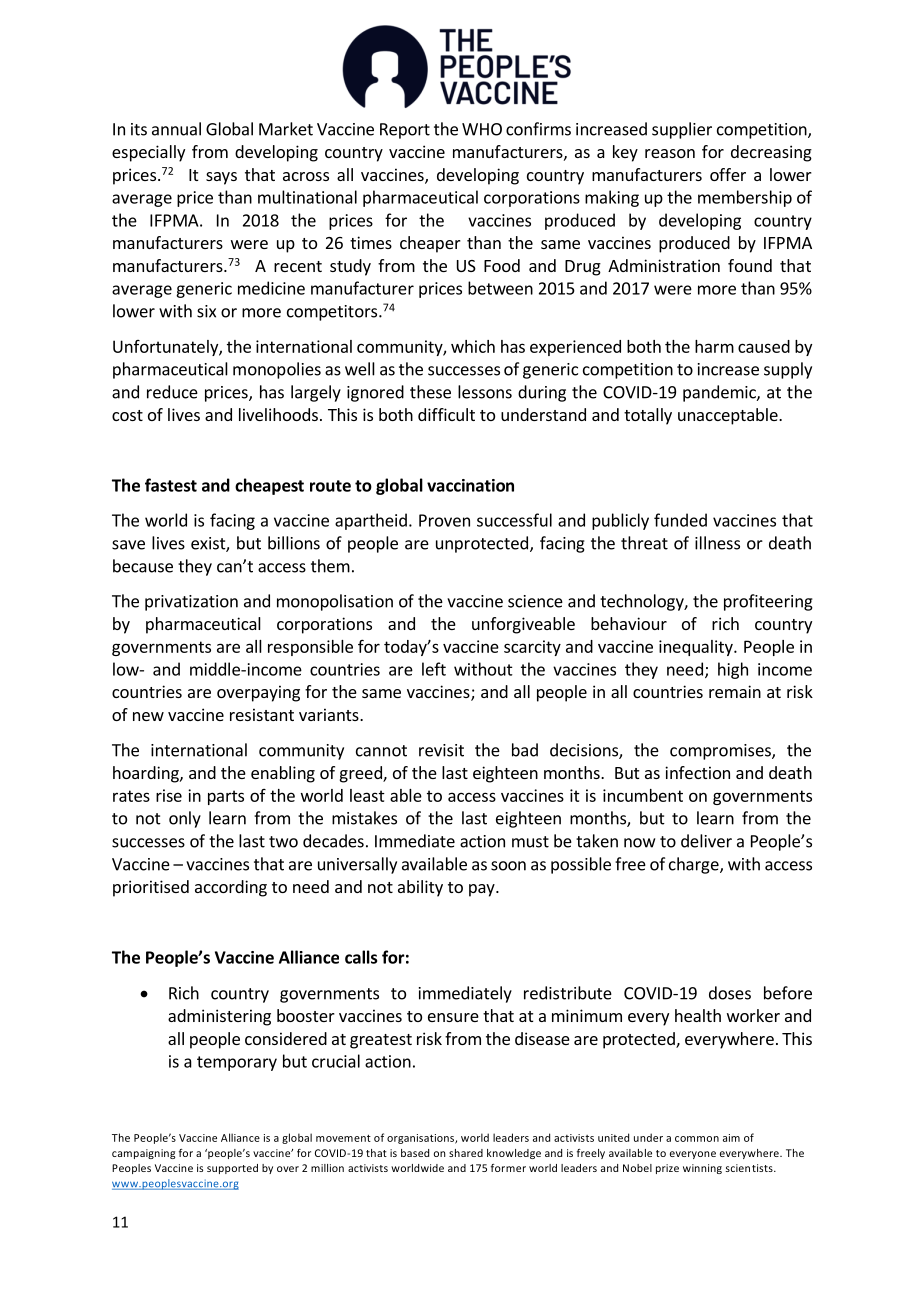 Image resolution: width=924 pixels, height=1308 pixels. What do you see at coordinates (466, 1153) in the screenshot?
I see `shared` at bounding box center [466, 1153].
